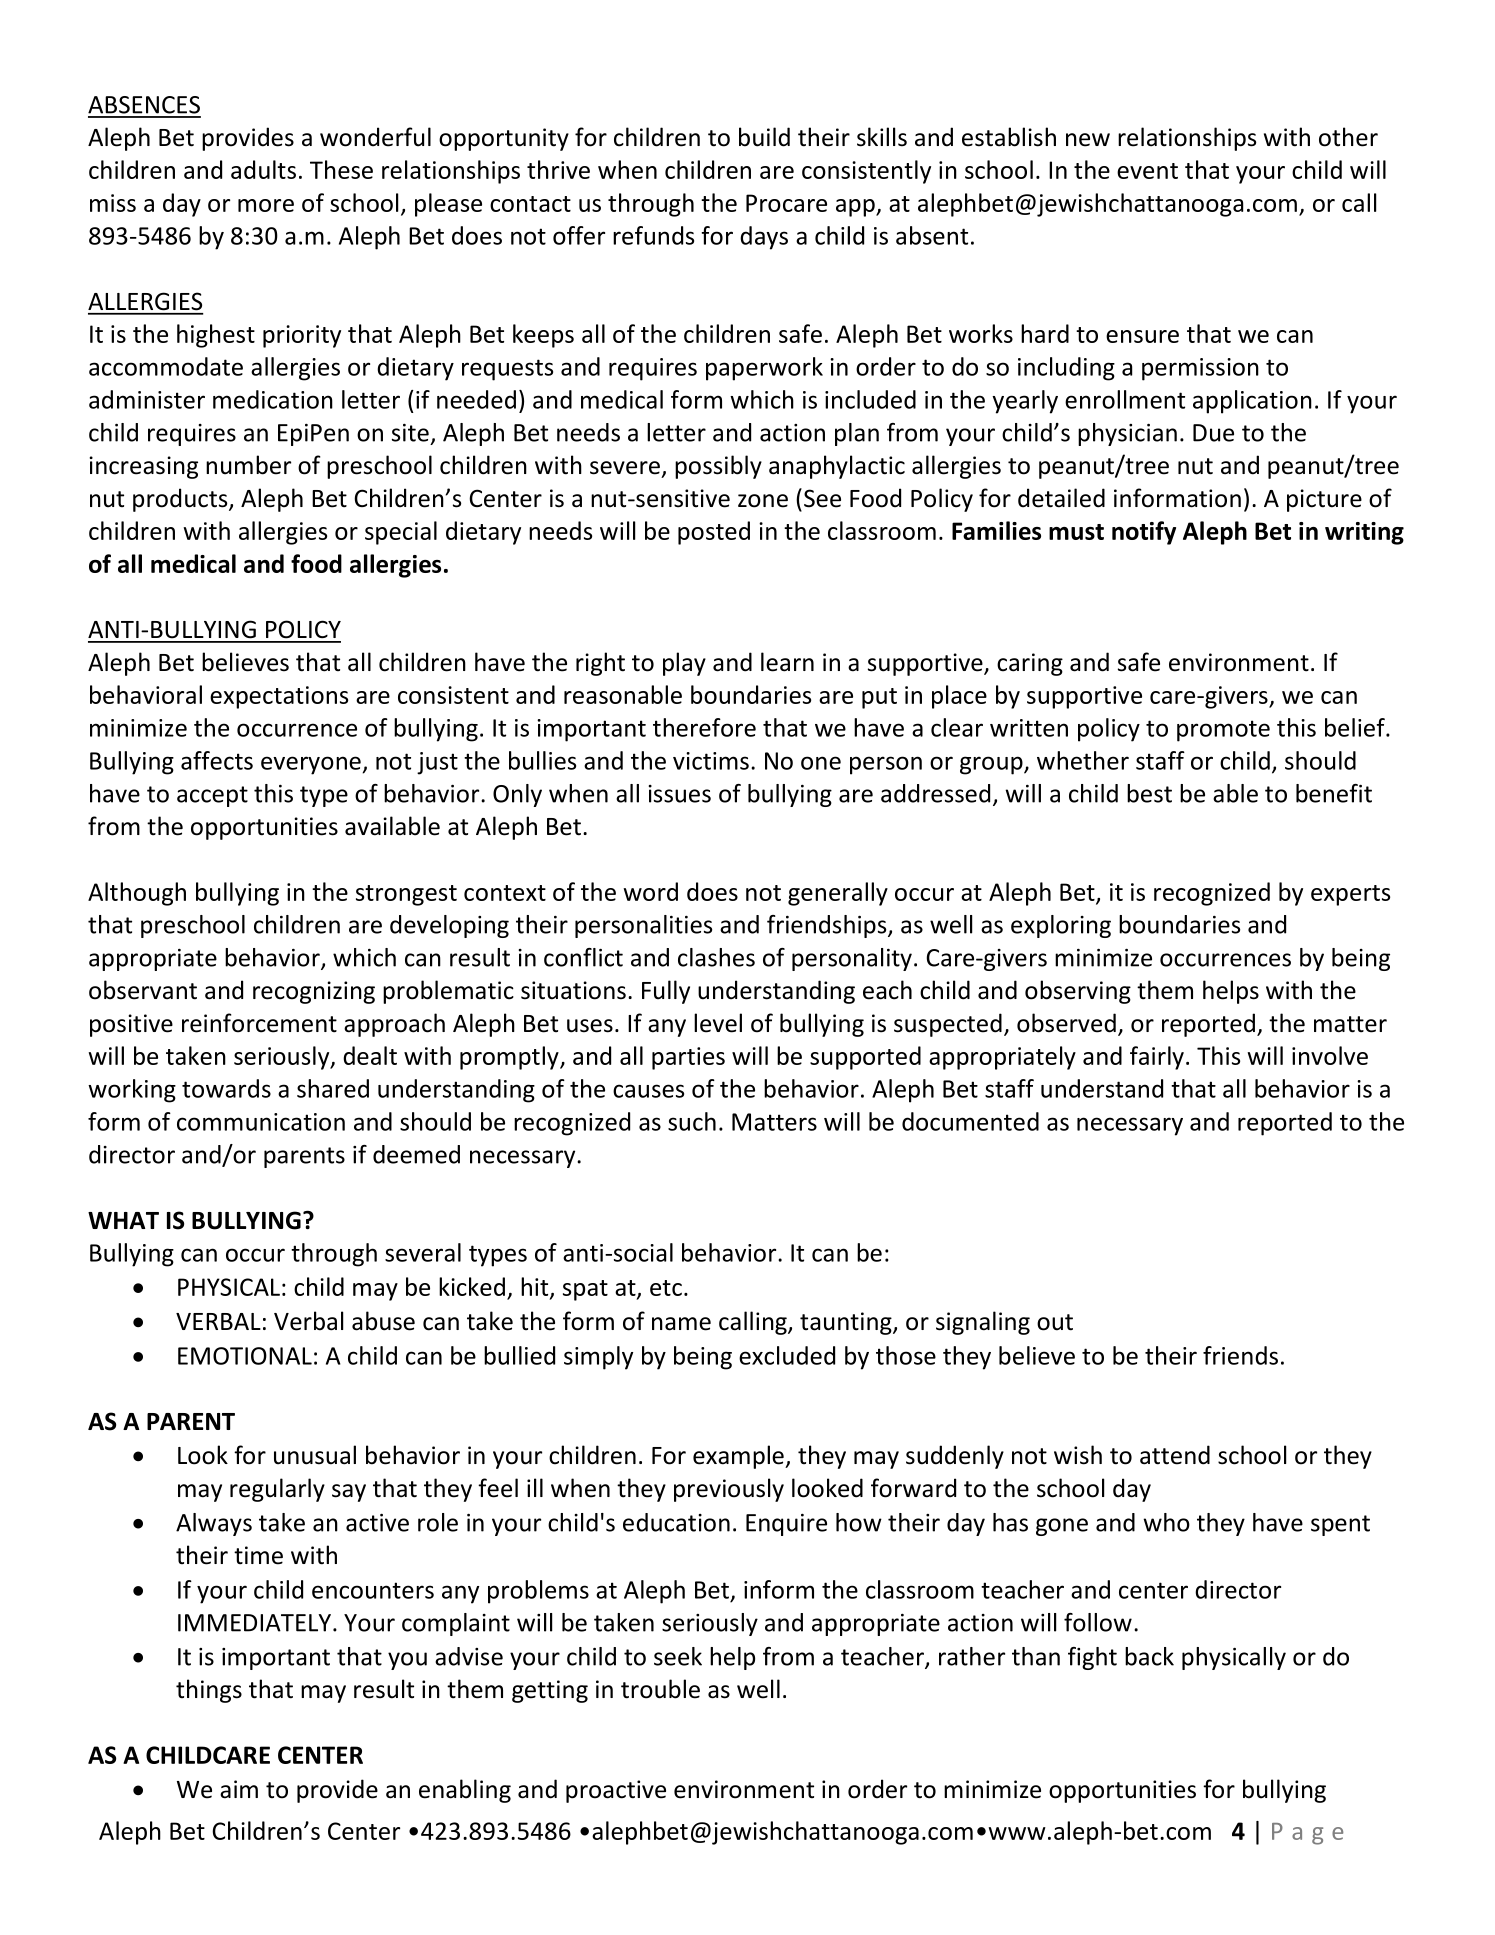  I want to click on expectations, so click(279, 697).
